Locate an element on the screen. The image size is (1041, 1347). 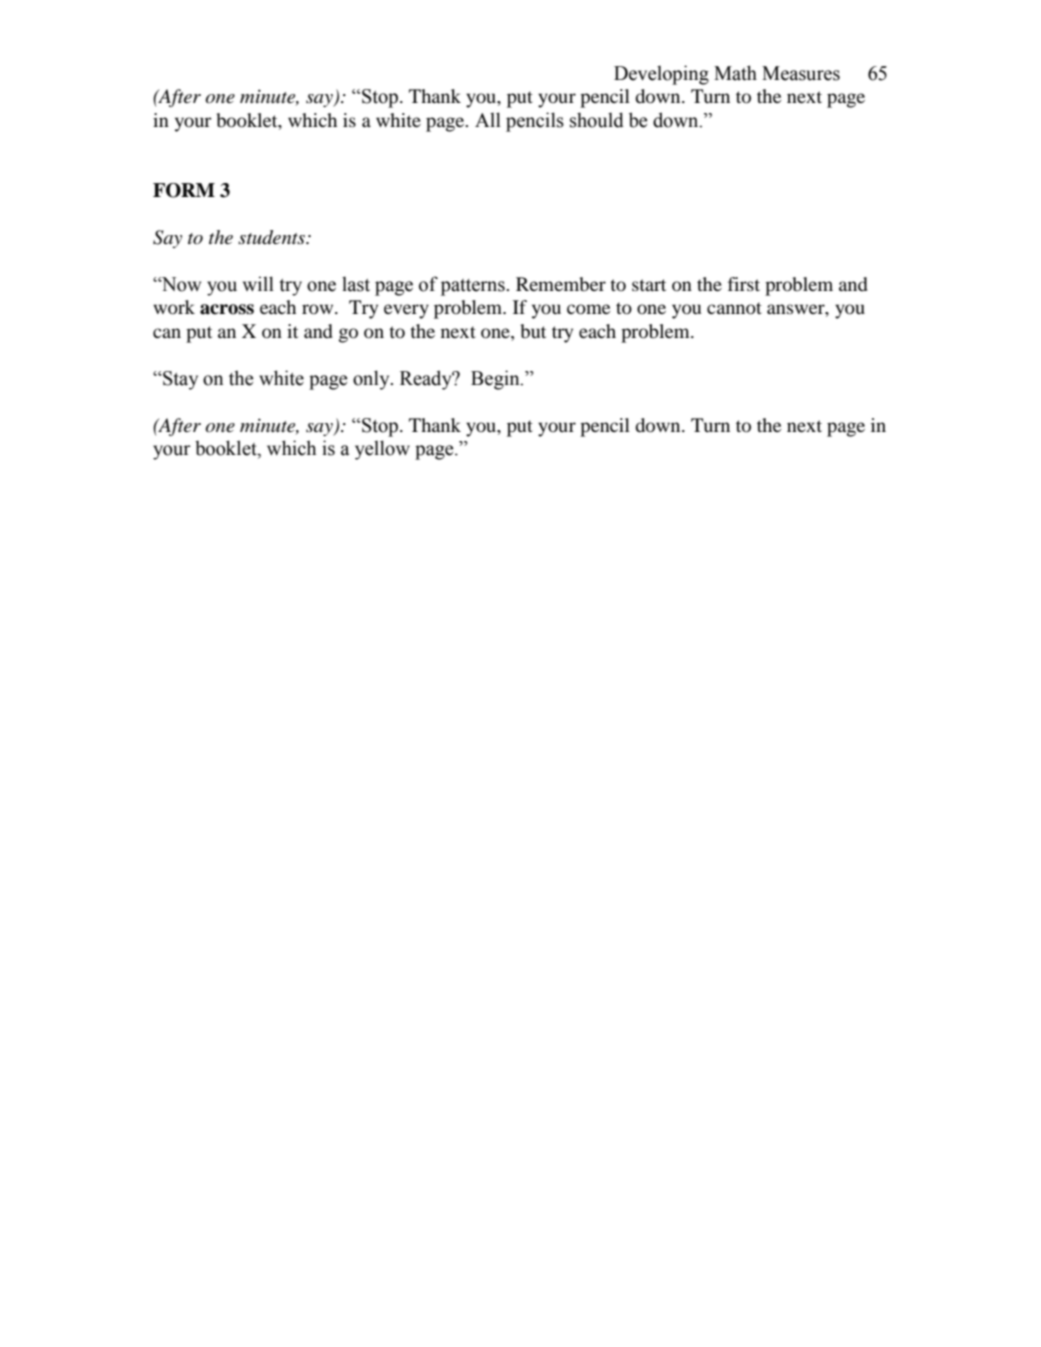
but is located at coordinates (533, 331).
